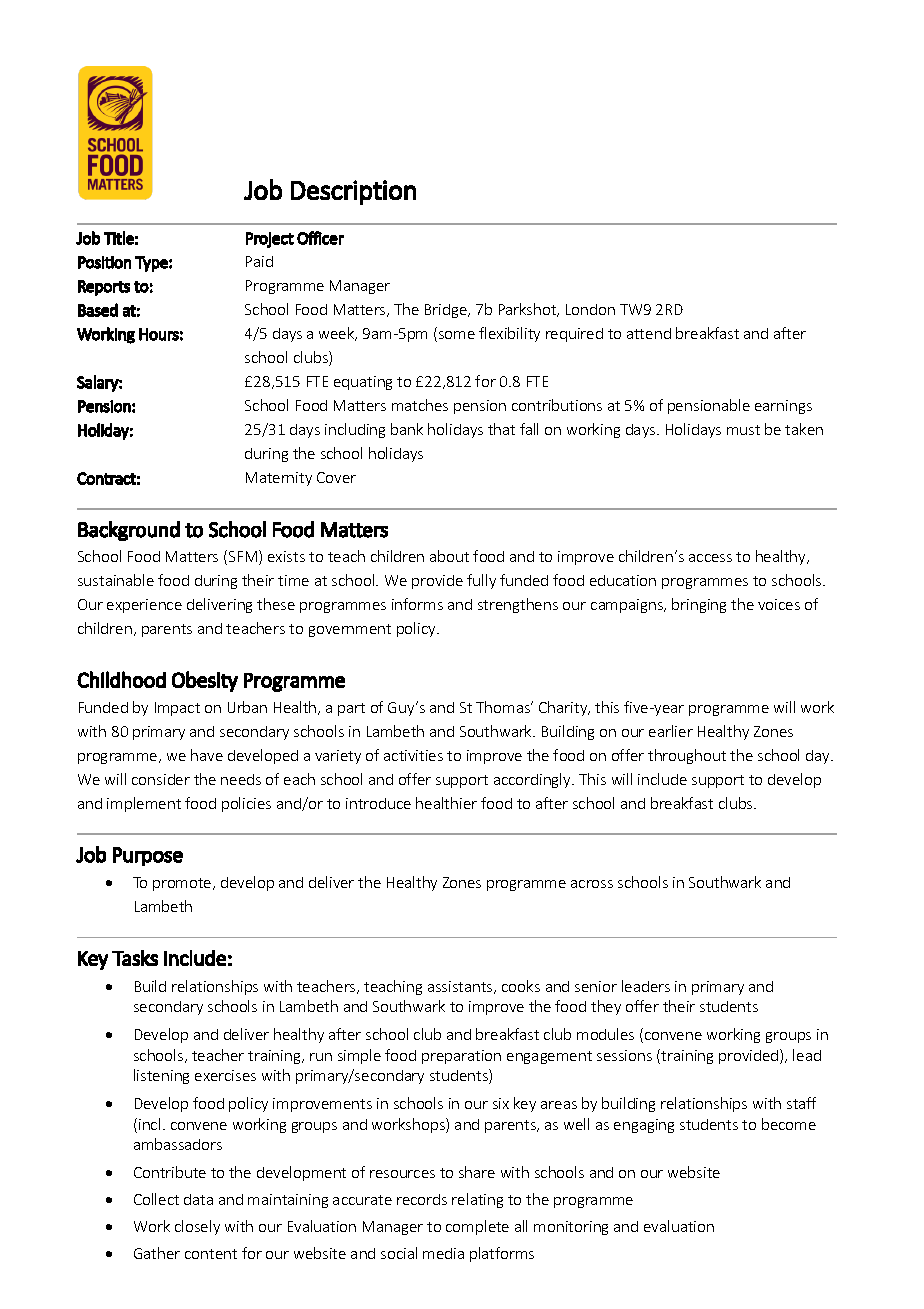 This page has height=1309, width=924. Describe the element at coordinates (649, 333) in the page. I see `attend` at that location.
